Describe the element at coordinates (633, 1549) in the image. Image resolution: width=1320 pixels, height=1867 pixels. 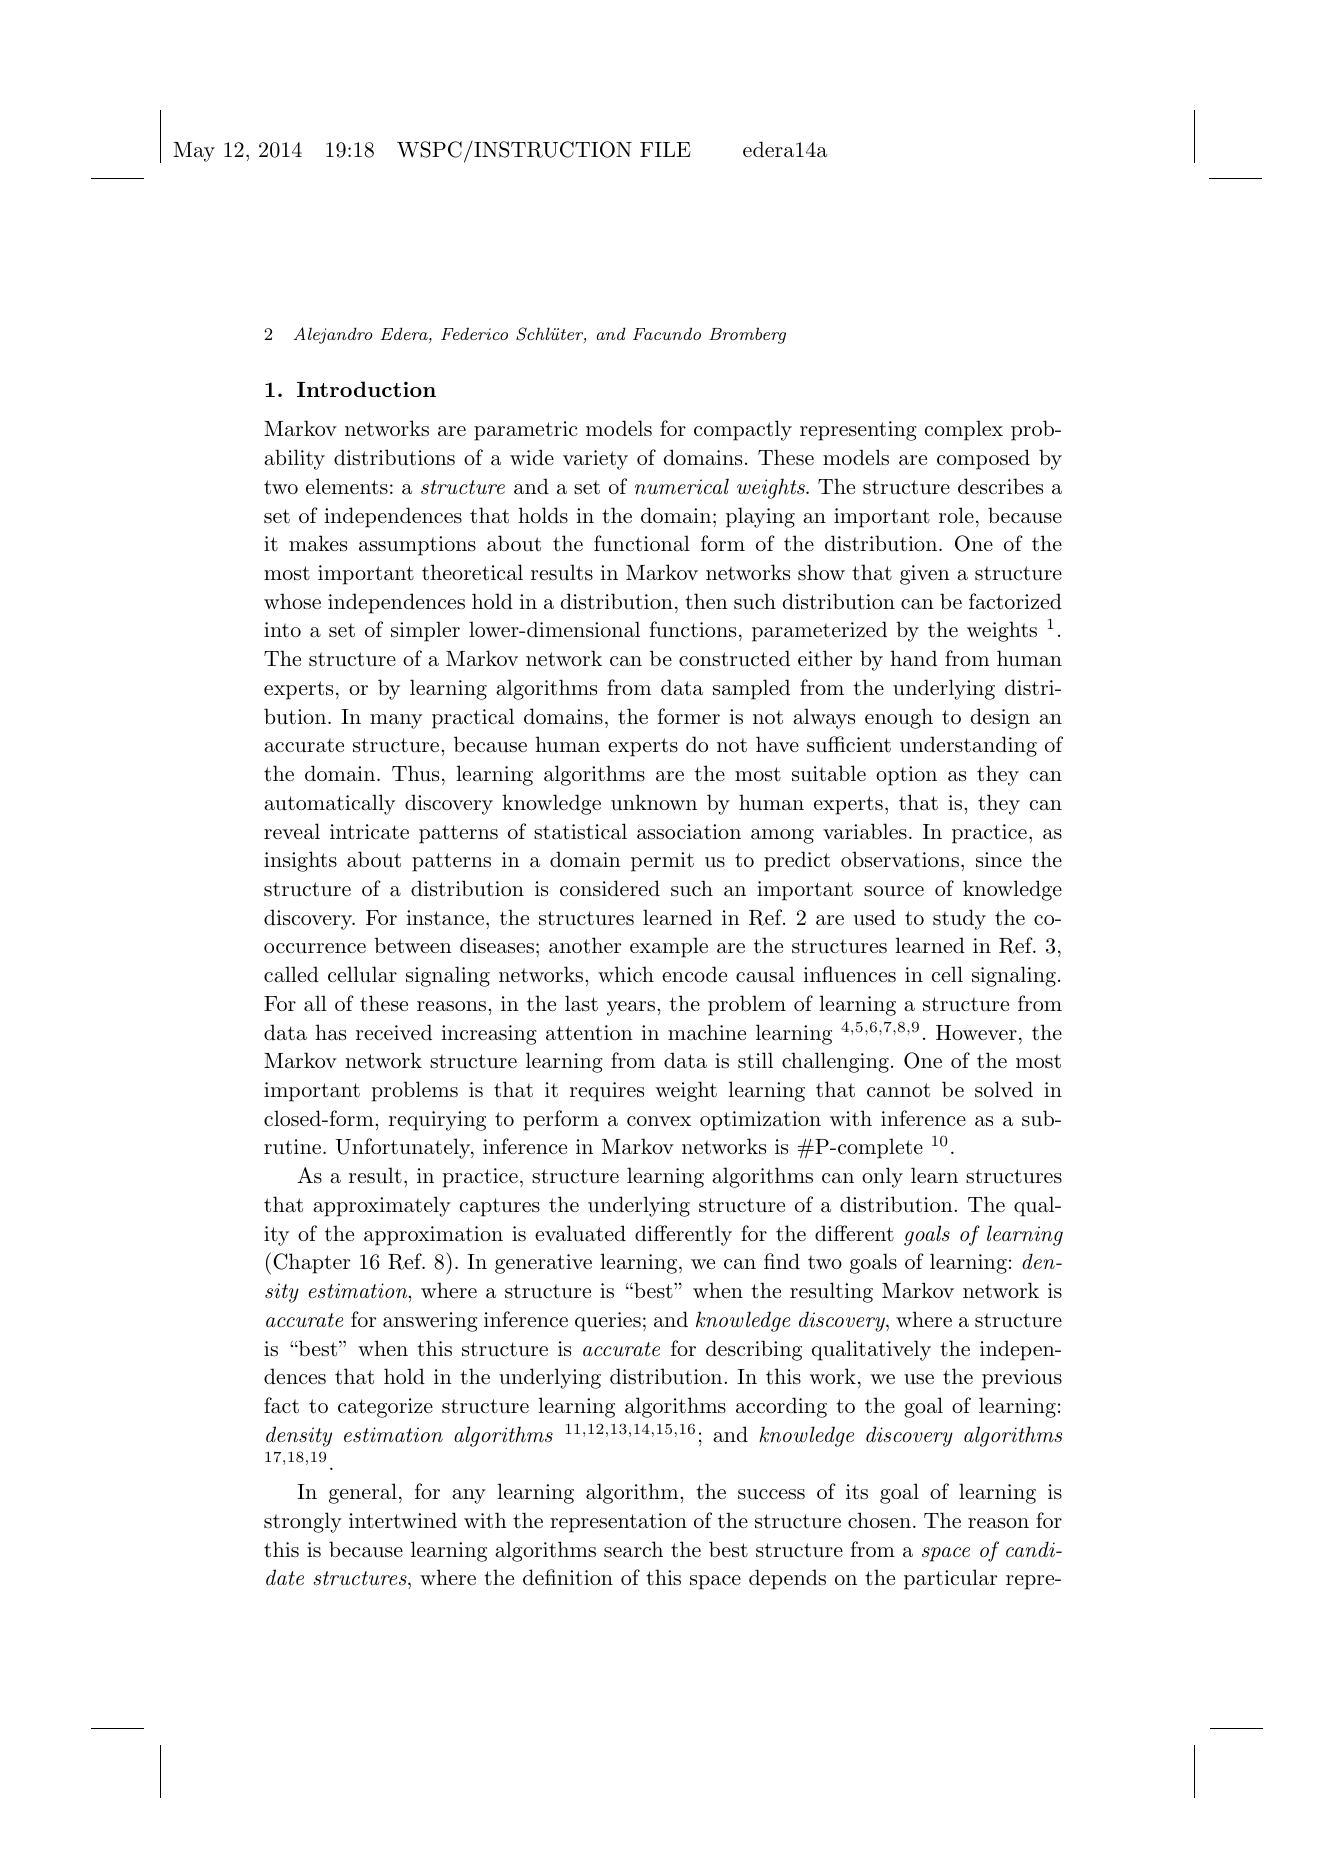
I see `search` at that location.
